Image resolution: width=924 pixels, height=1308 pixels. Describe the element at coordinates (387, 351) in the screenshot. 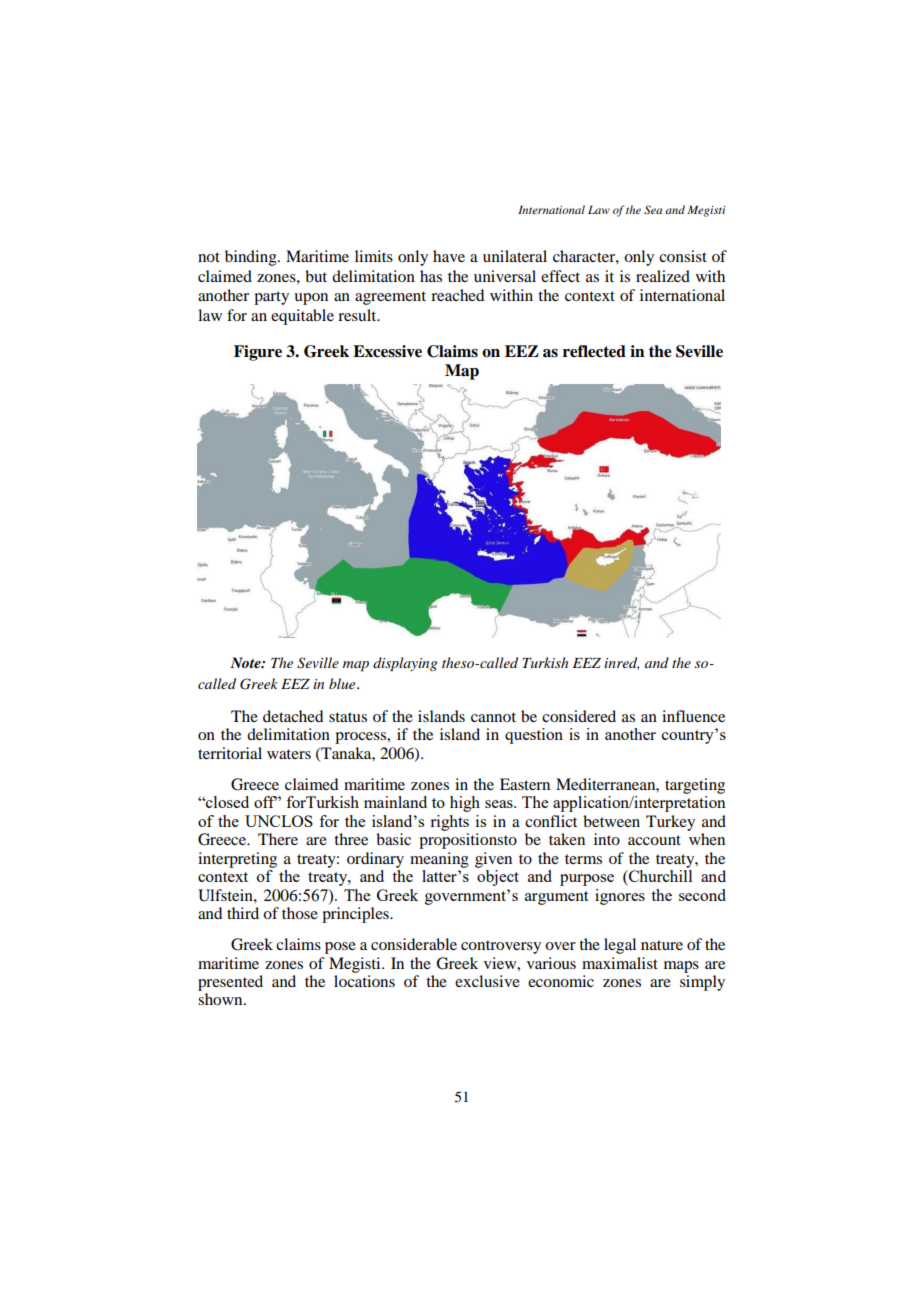

I see `Excessive` at that location.
